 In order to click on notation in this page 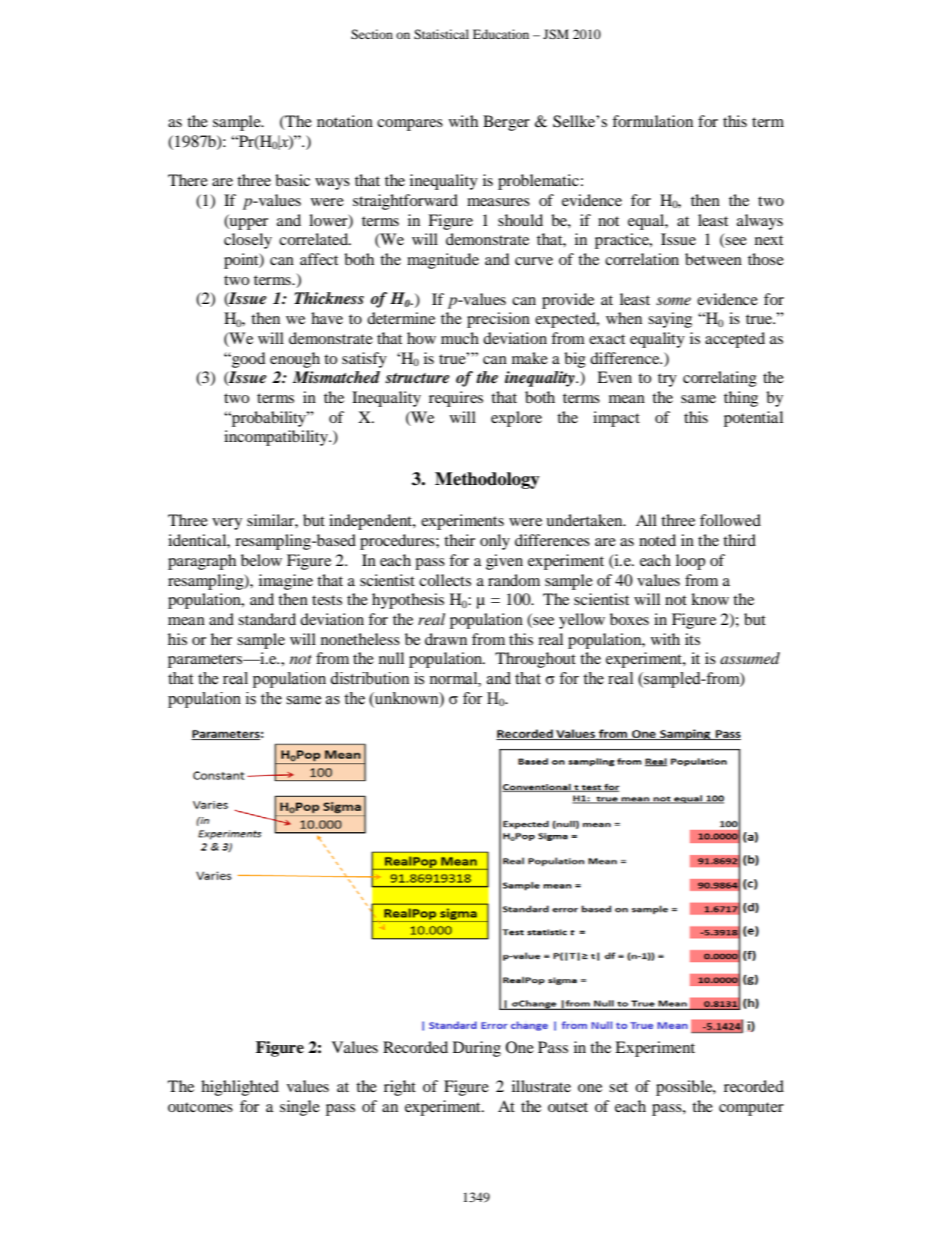, I will do `click(345, 121)`.
